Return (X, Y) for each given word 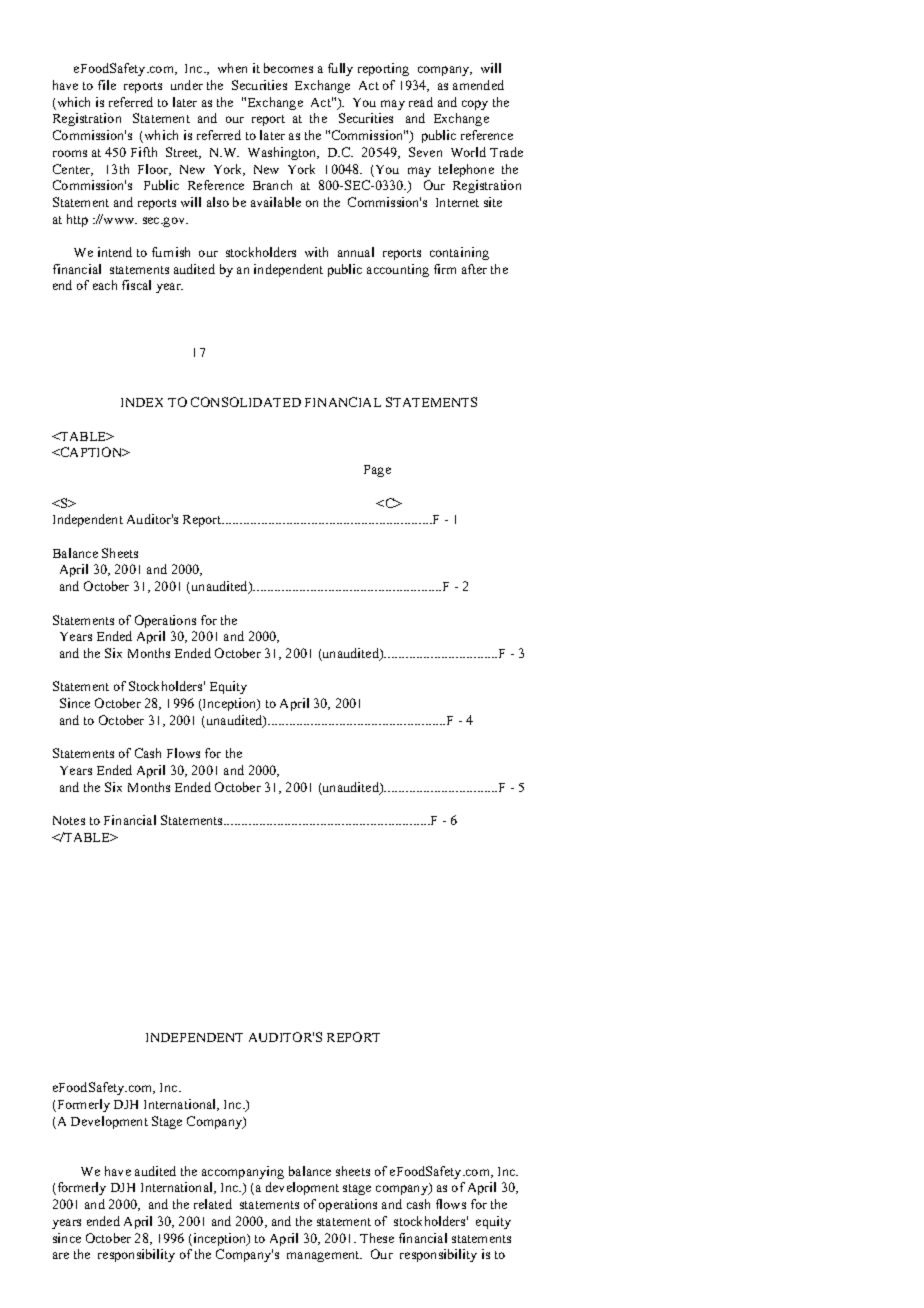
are (61, 1255)
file (107, 85)
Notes (69, 820)
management (324, 1256)
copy (475, 105)
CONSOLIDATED (246, 402)
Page (377, 471)
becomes (288, 68)
